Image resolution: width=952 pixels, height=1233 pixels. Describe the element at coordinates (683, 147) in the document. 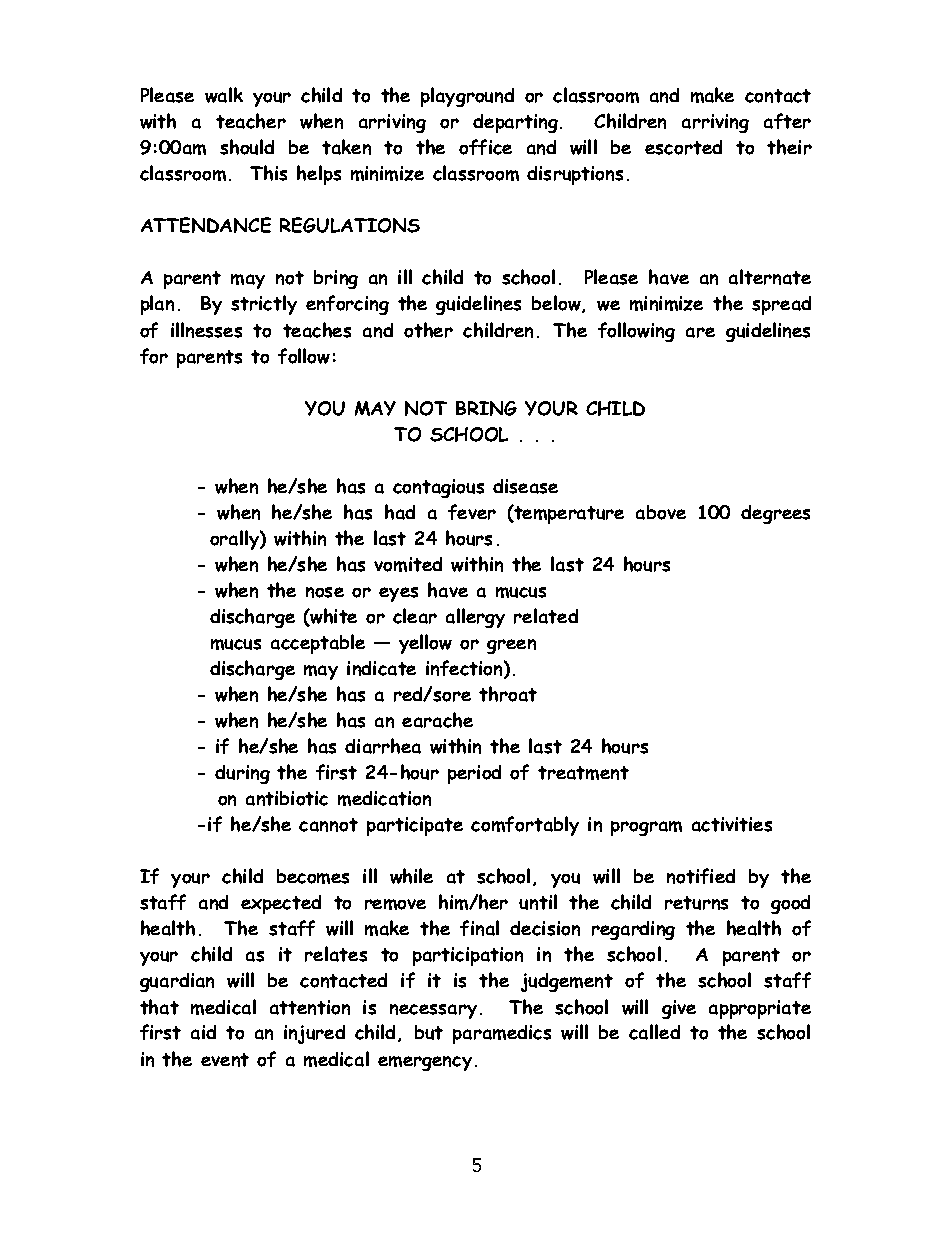

I see `escorted` at that location.
